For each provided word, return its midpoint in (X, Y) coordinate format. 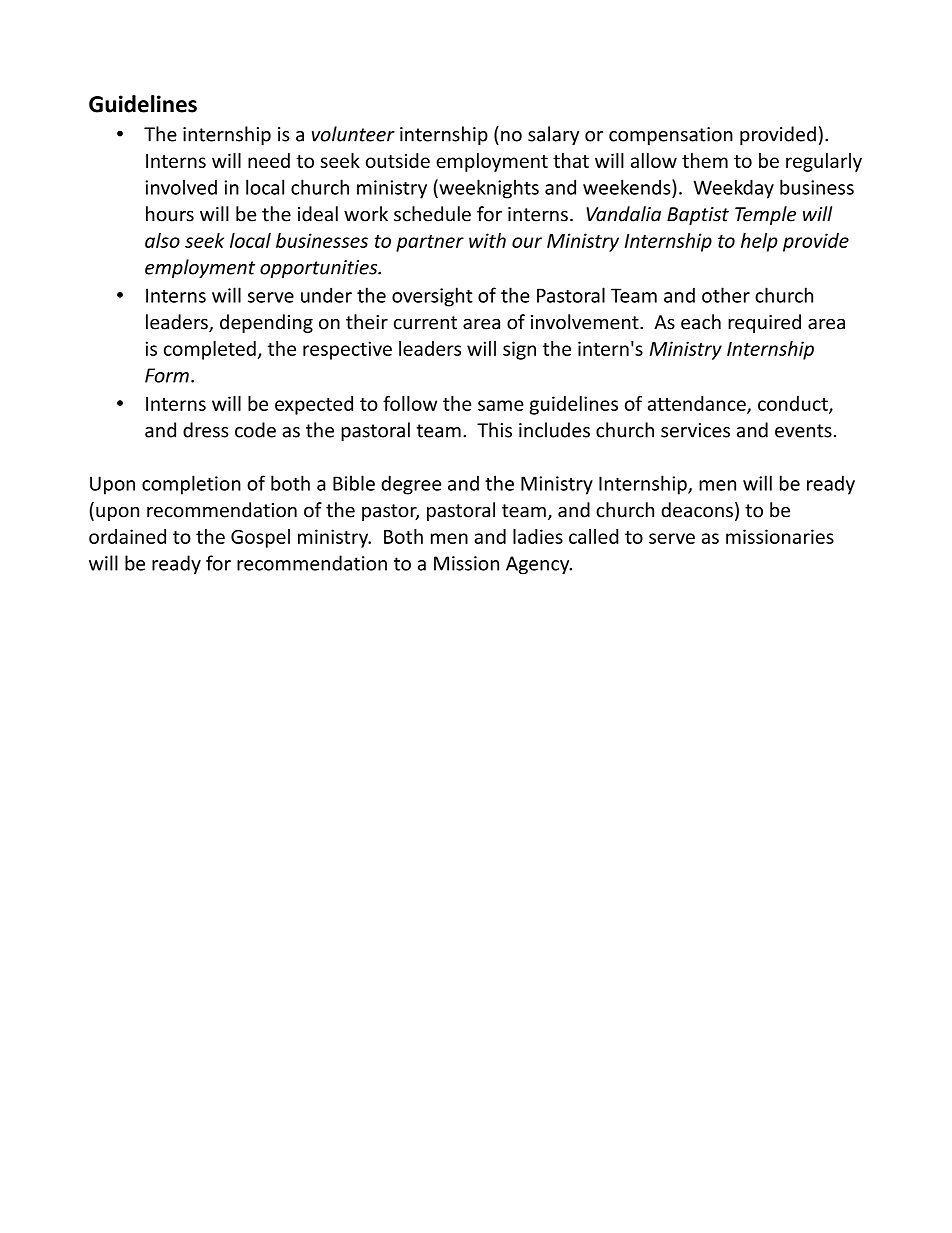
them (705, 160)
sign (519, 350)
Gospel (260, 538)
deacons (697, 510)
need (269, 160)
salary (553, 135)
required (764, 323)
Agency (539, 565)
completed (210, 350)
